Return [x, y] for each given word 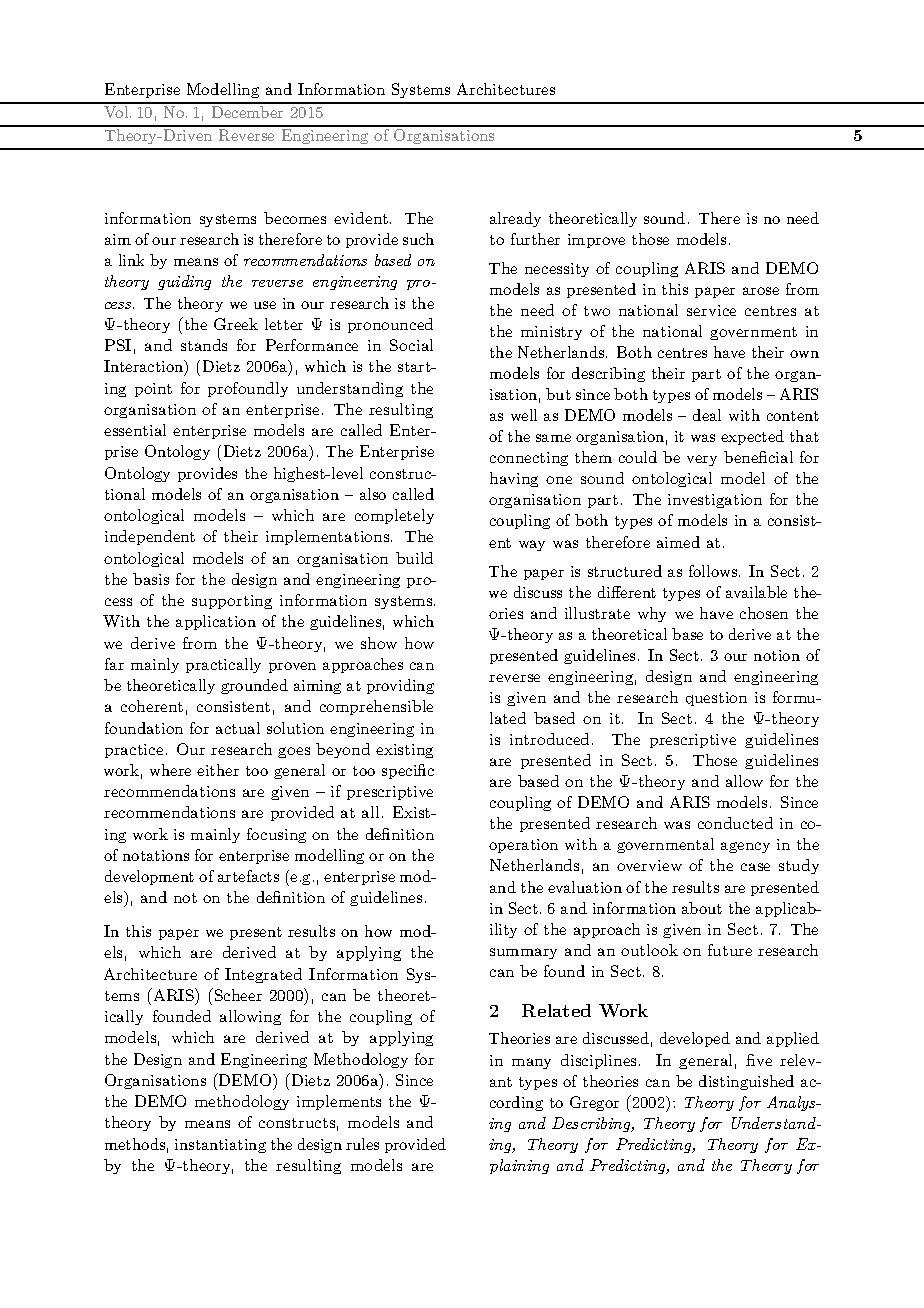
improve [596, 241]
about [702, 908]
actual [238, 728]
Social [411, 345]
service [711, 310]
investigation [715, 501]
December [247, 112]
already [515, 219]
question [716, 699]
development [149, 877]
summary [523, 953]
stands [204, 345]
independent [150, 537]
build [414, 558]
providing [400, 686]
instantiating [220, 1146]
